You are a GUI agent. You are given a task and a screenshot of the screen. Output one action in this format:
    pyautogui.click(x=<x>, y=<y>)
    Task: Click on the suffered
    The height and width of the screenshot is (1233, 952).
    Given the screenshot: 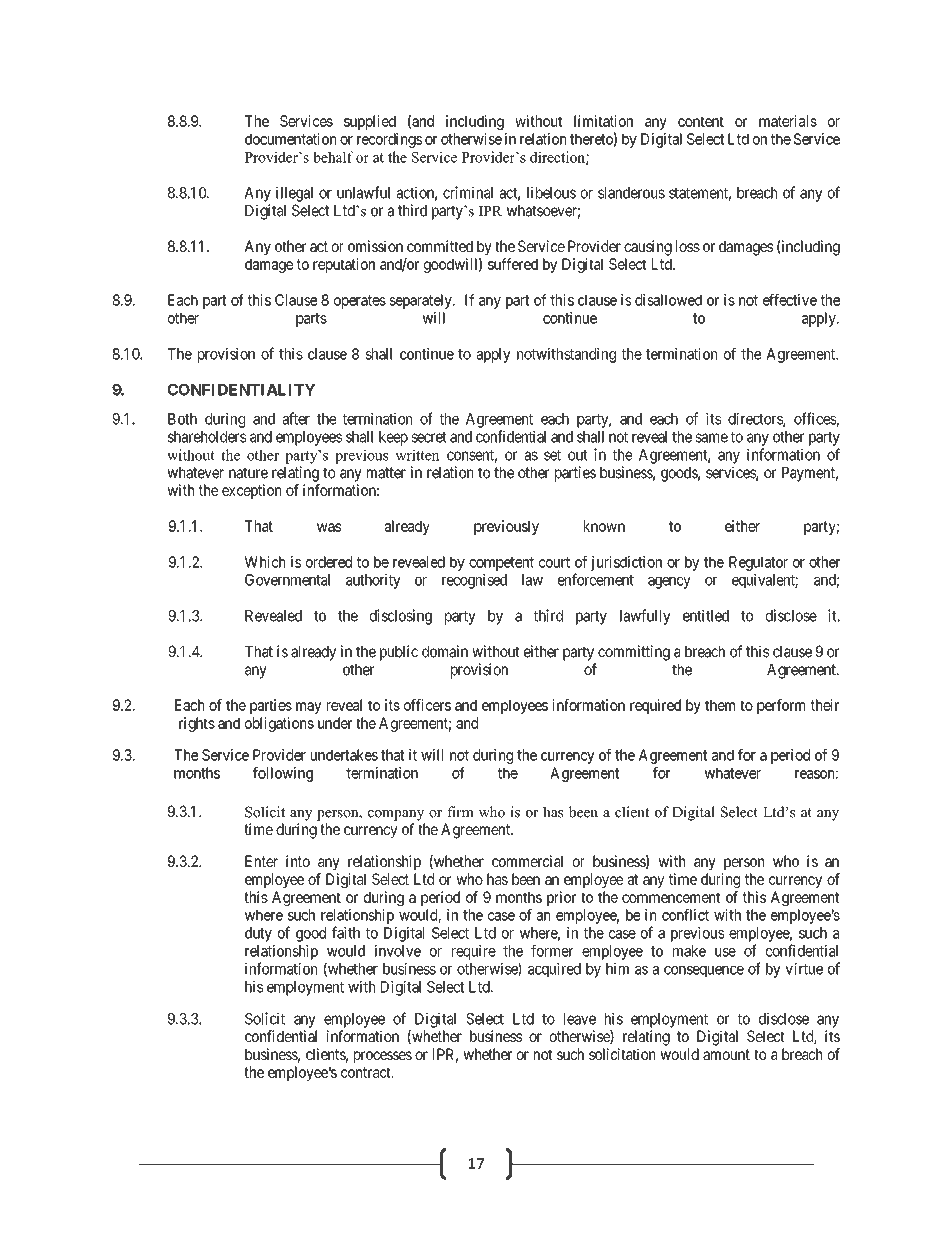 What is the action you would take?
    pyautogui.click(x=513, y=264)
